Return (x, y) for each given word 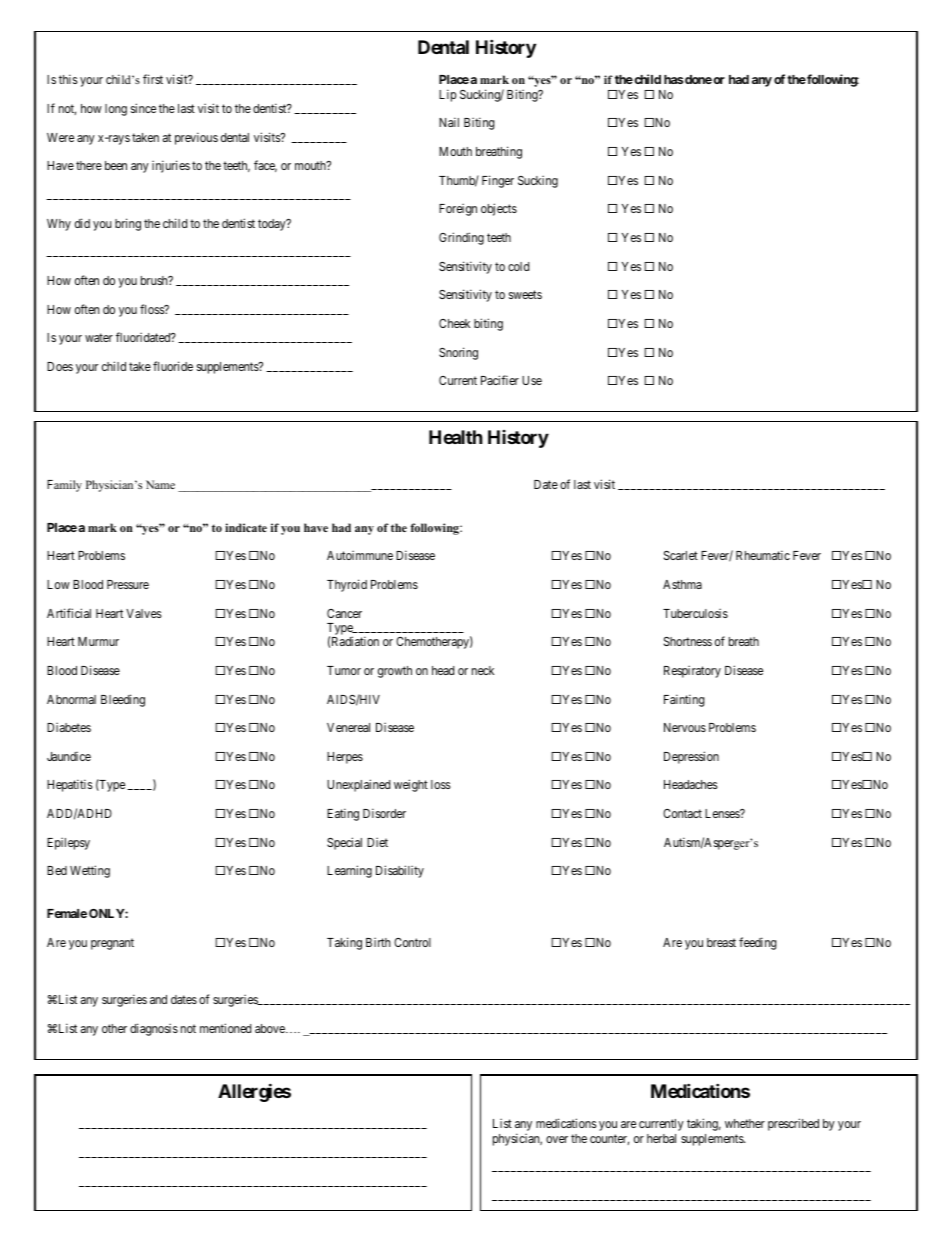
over (557, 1139)
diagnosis (154, 1029)
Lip (448, 95)
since (143, 108)
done (698, 79)
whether (745, 1123)
